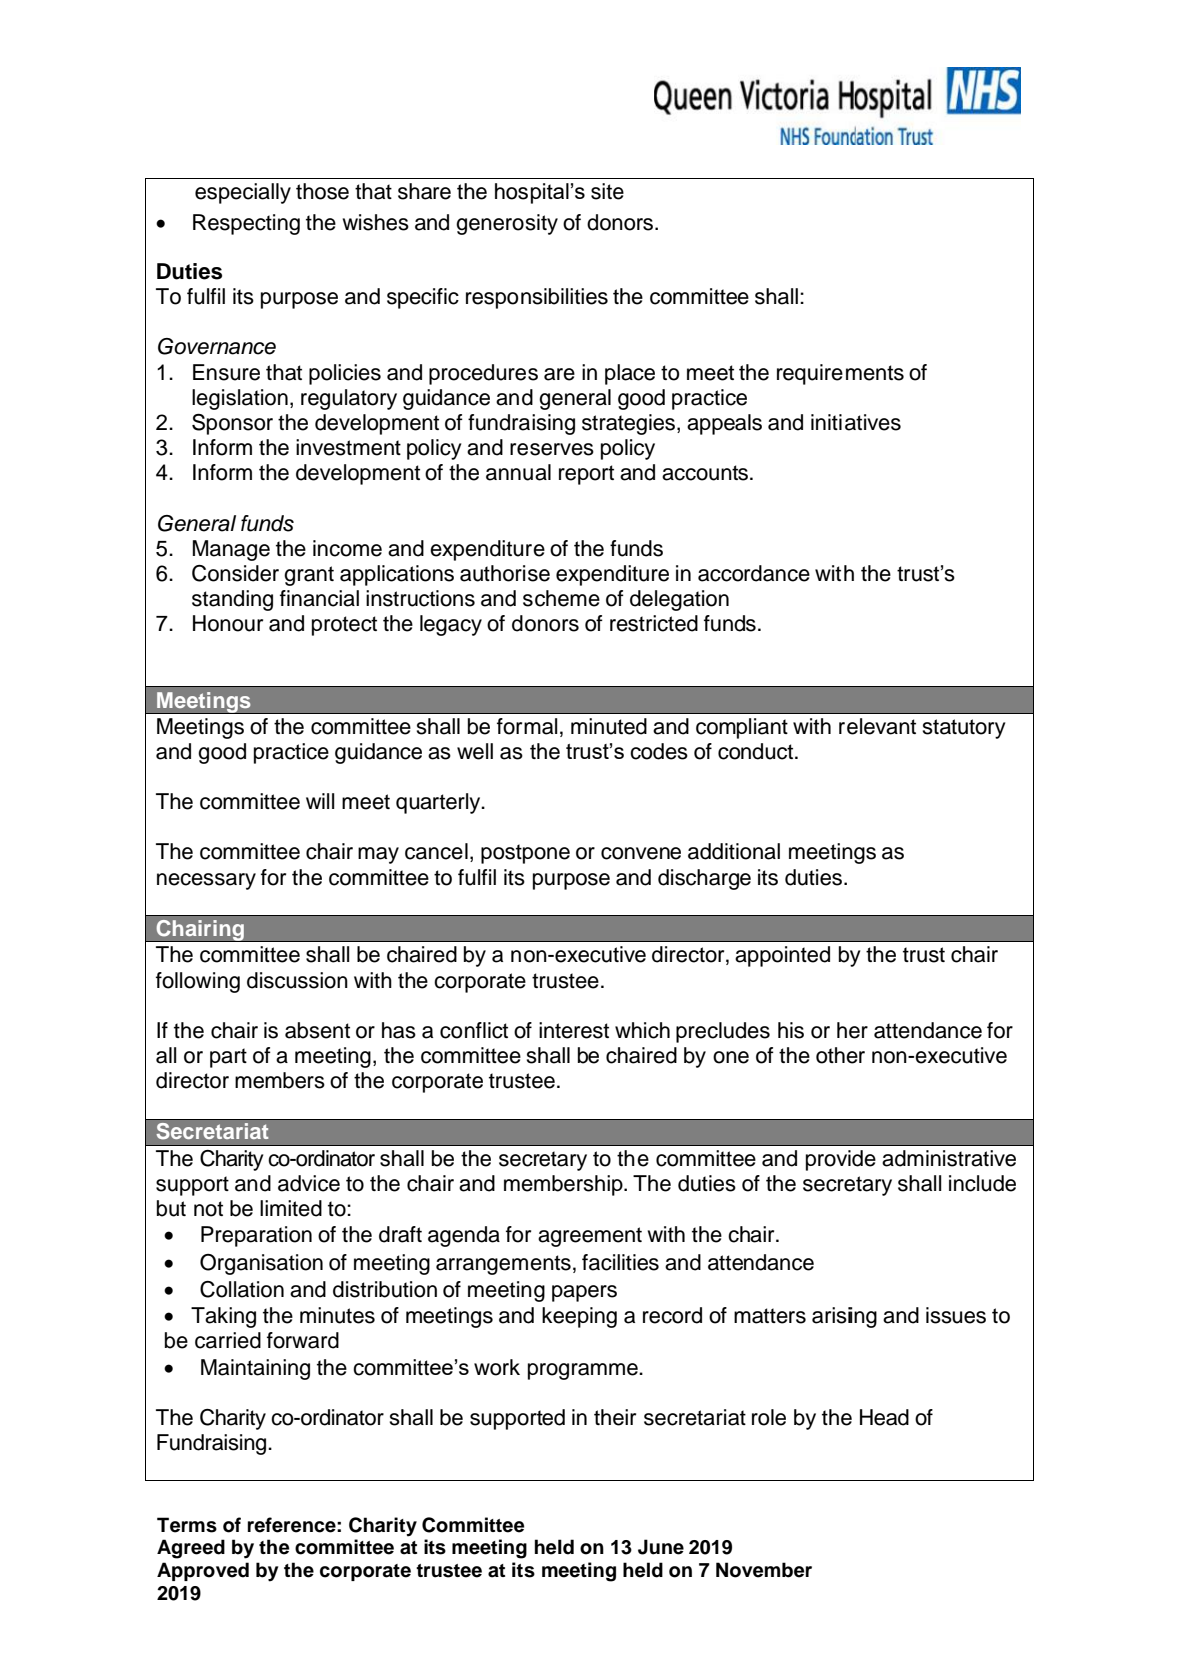 Image resolution: width=1183 pixels, height=1675 pixels. Describe the element at coordinates (246, 224) in the screenshot. I see `Respecting` at that location.
